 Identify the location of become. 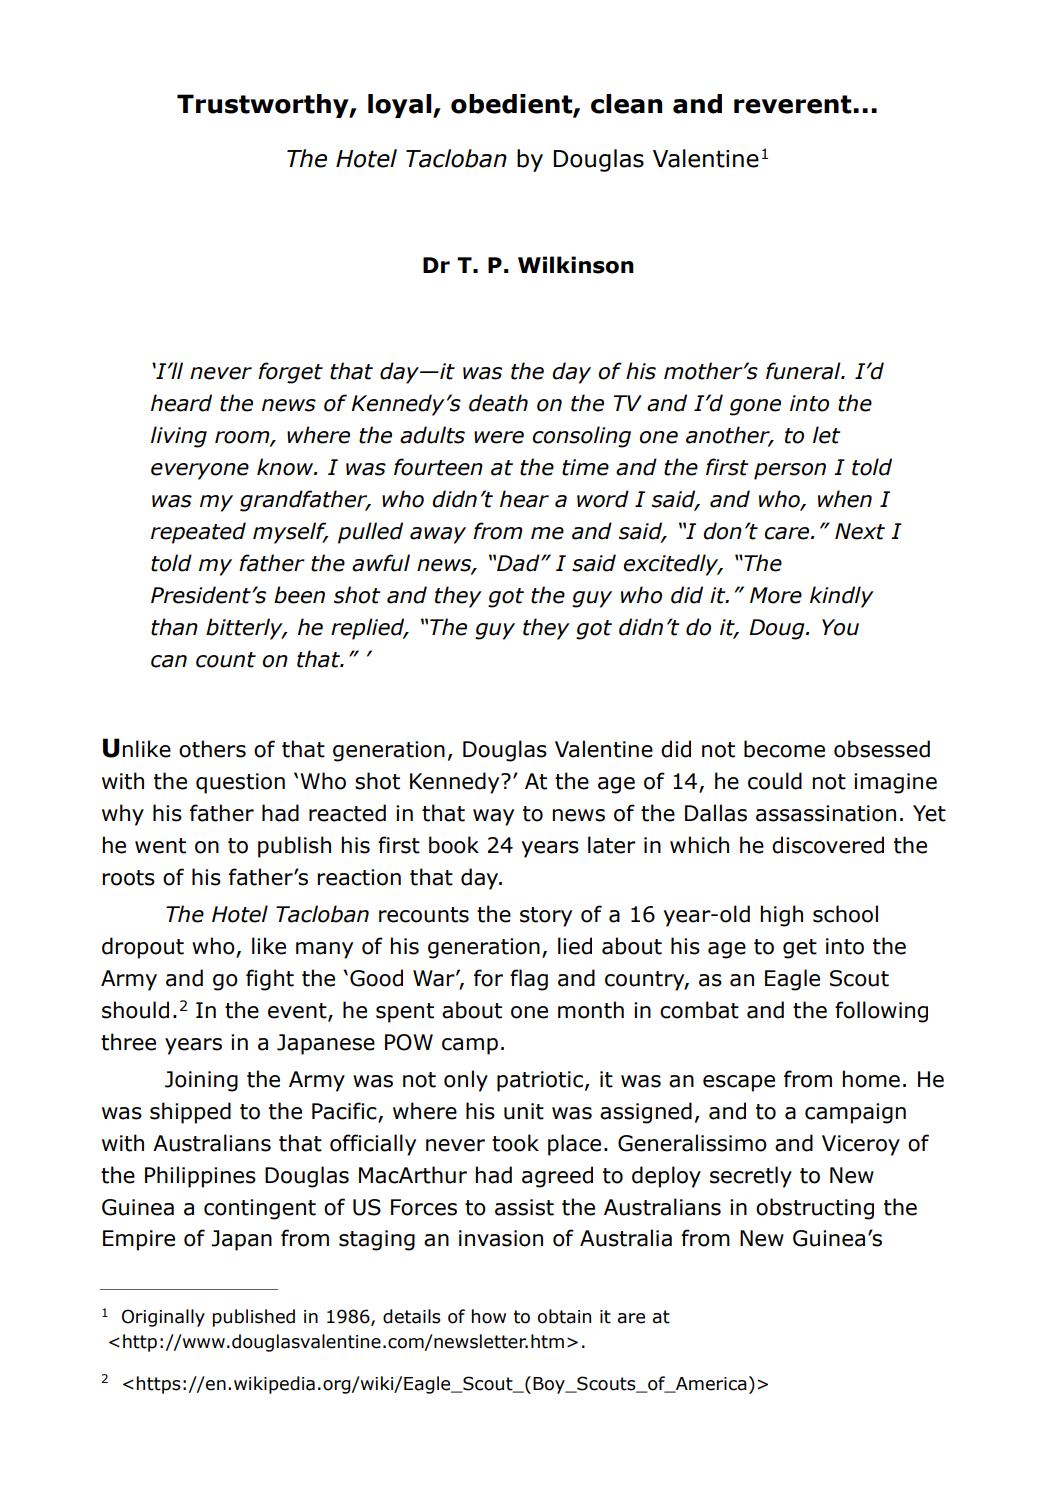
(784, 749).
